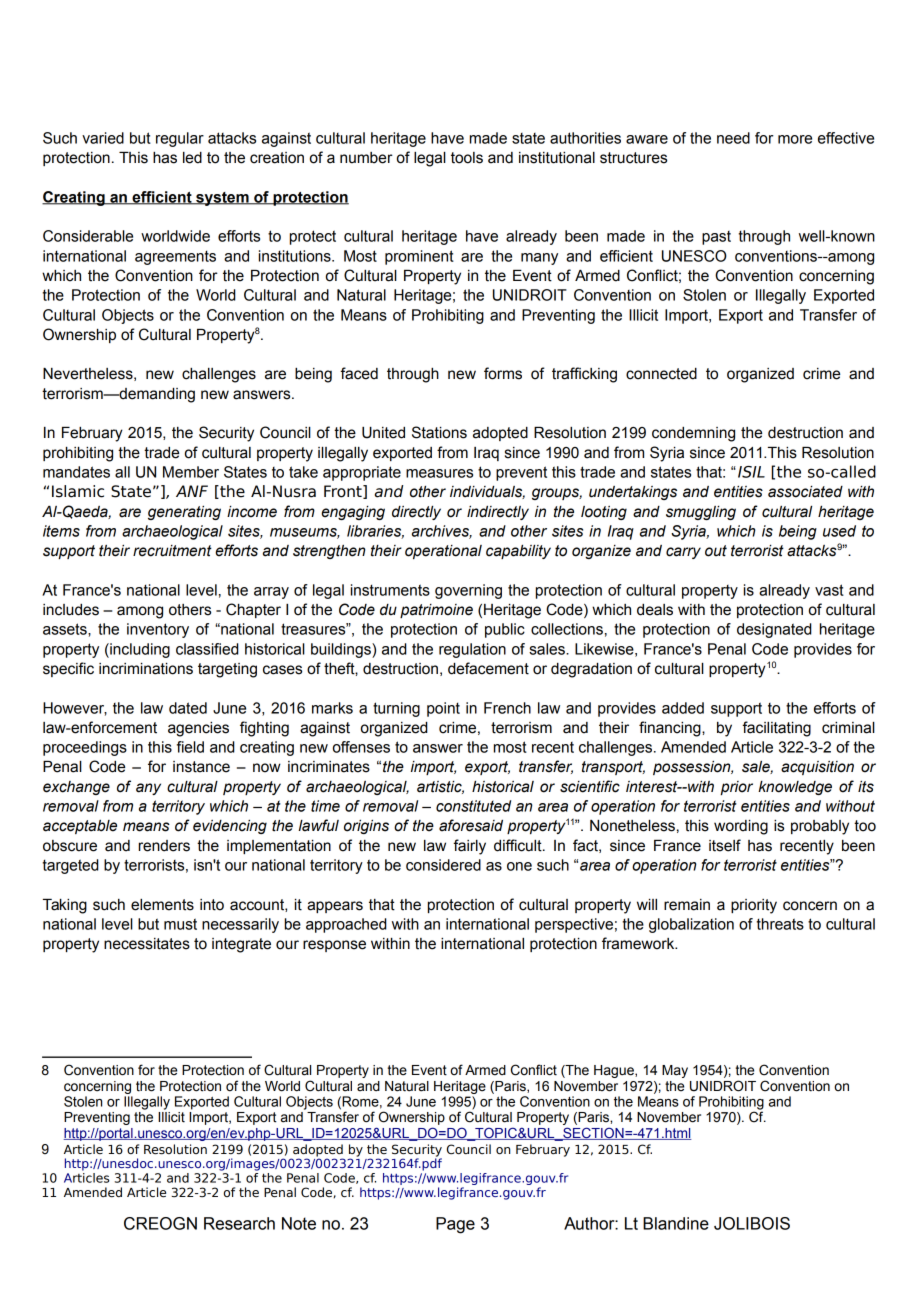 The height and width of the screenshot is (1308, 924). What do you see at coordinates (164, 846) in the screenshot?
I see `renders` at bounding box center [164, 846].
